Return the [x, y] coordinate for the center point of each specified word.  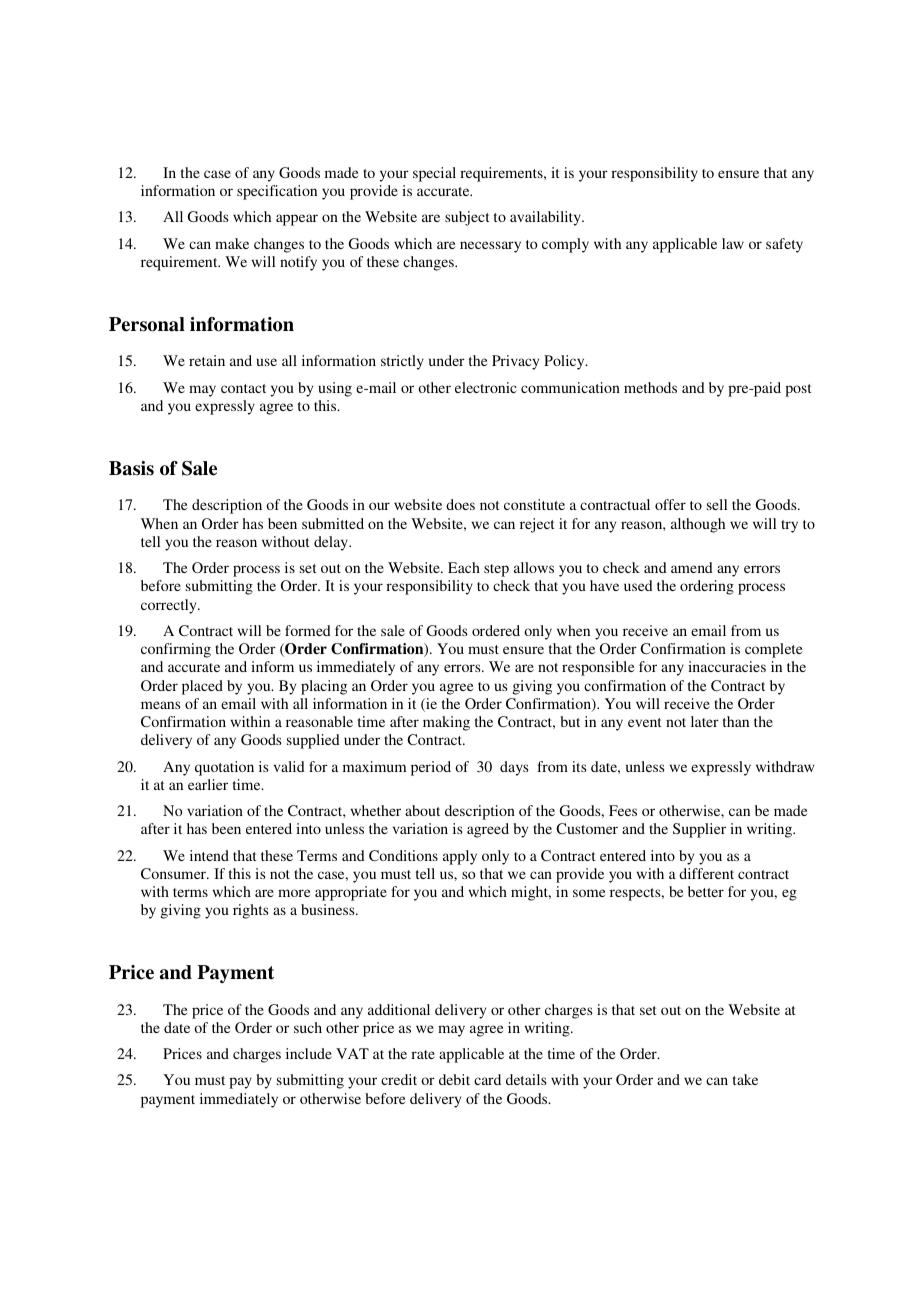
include [309, 1053]
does [460, 504]
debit [454, 1079]
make [232, 243]
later [705, 721]
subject [467, 218]
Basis [131, 468]
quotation [224, 768]
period [431, 768]
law [733, 243]
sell [717, 504]
